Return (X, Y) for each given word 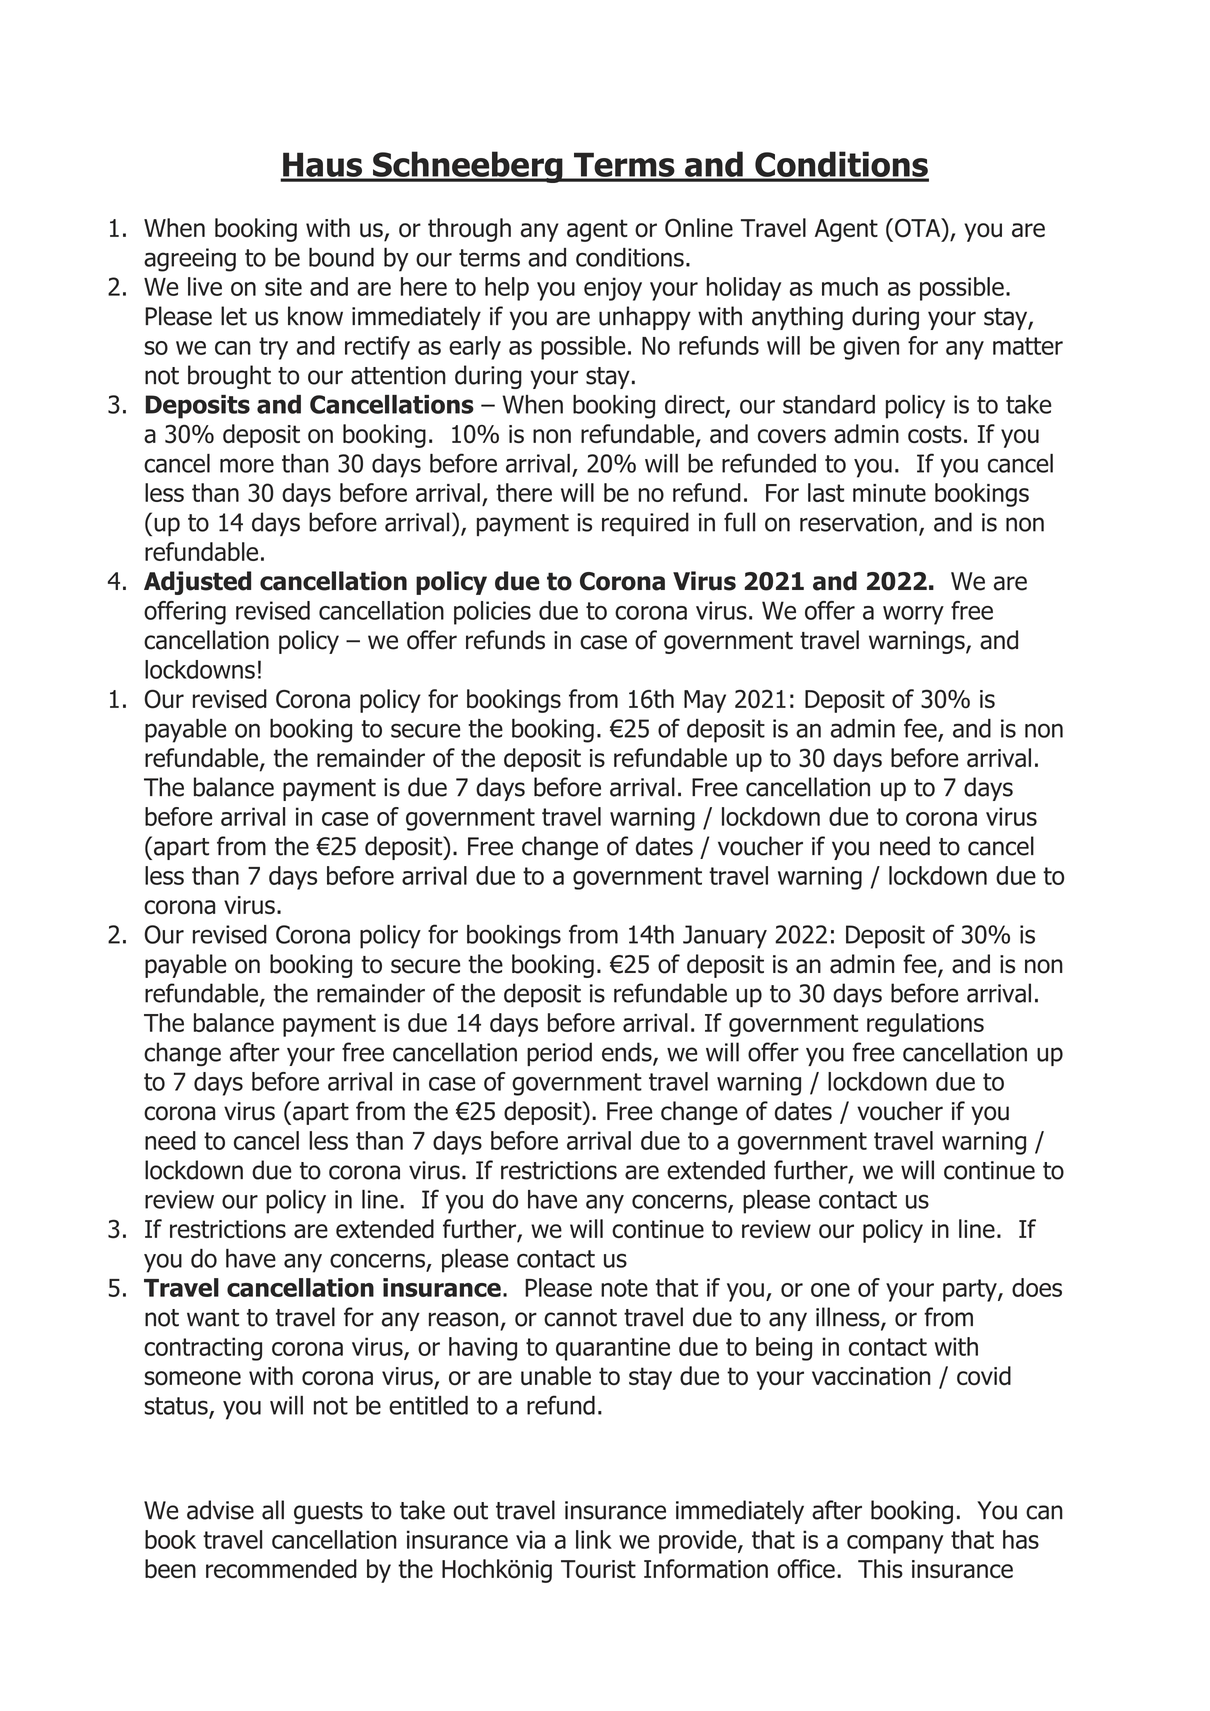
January (725, 937)
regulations (925, 1025)
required (645, 524)
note (624, 1288)
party (971, 1290)
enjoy (613, 289)
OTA (919, 228)
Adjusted (197, 583)
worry (913, 615)
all (273, 1510)
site (283, 286)
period (559, 1054)
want (213, 1318)
